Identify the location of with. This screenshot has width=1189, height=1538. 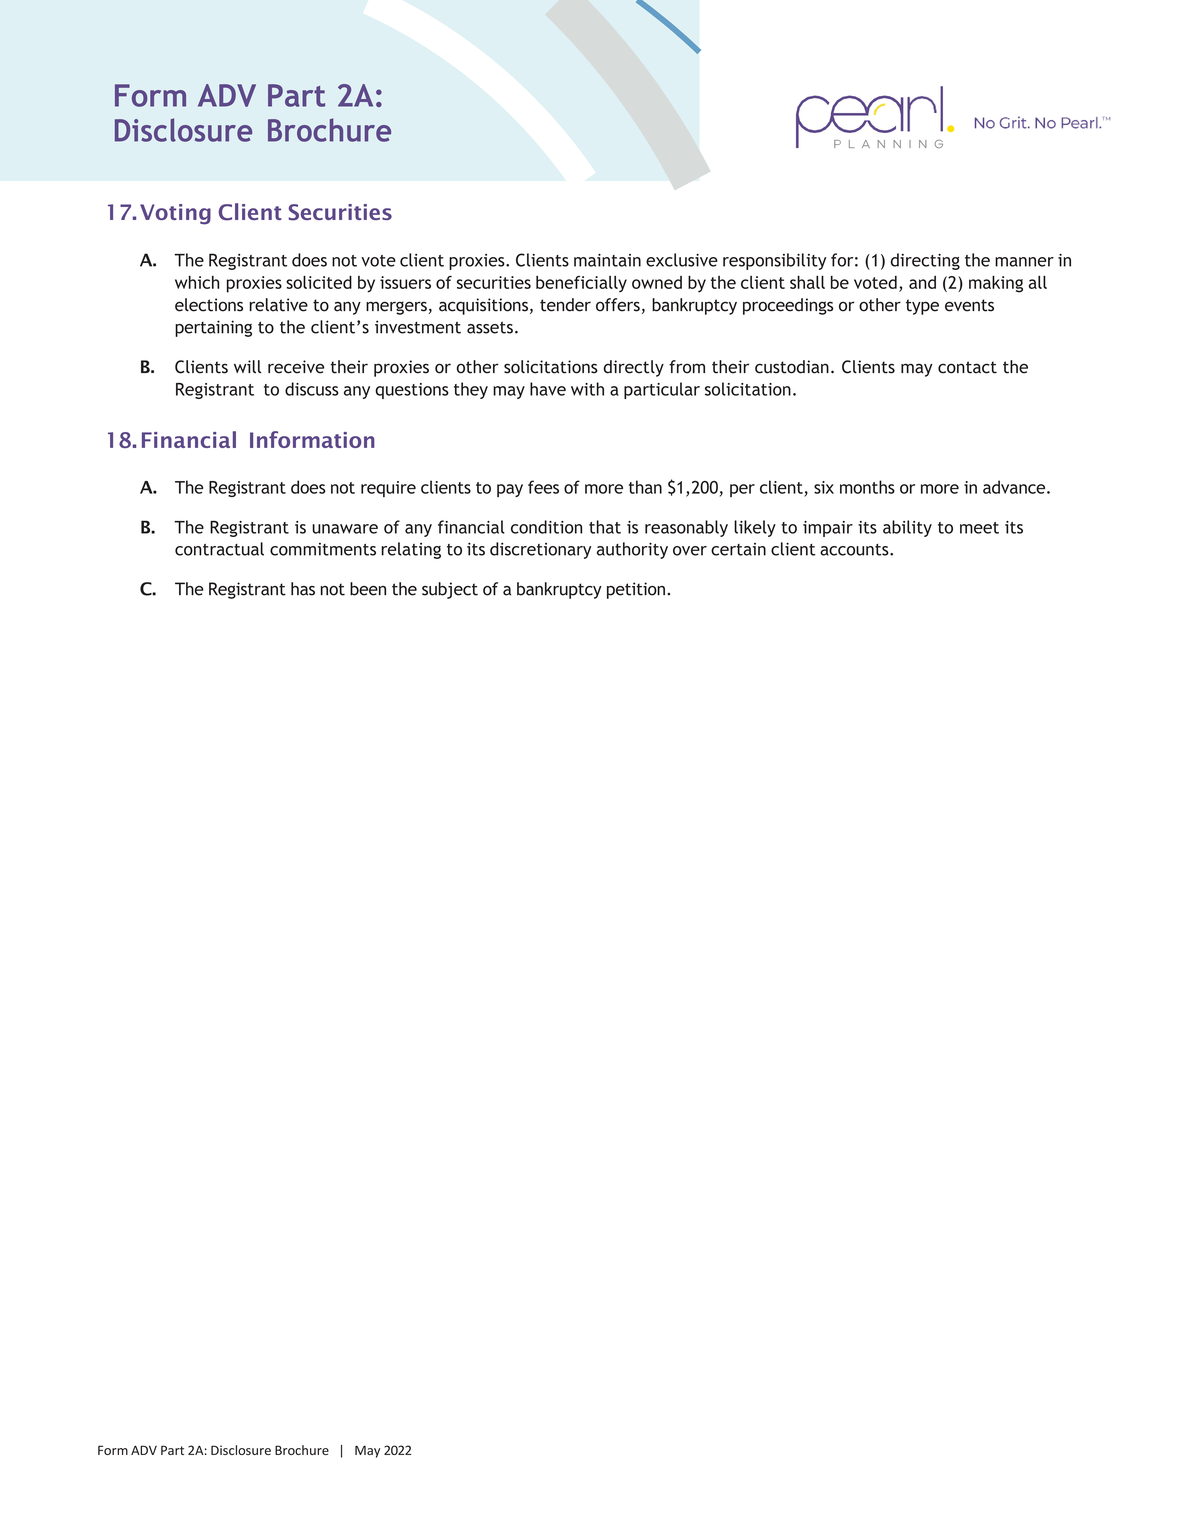
(587, 389).
